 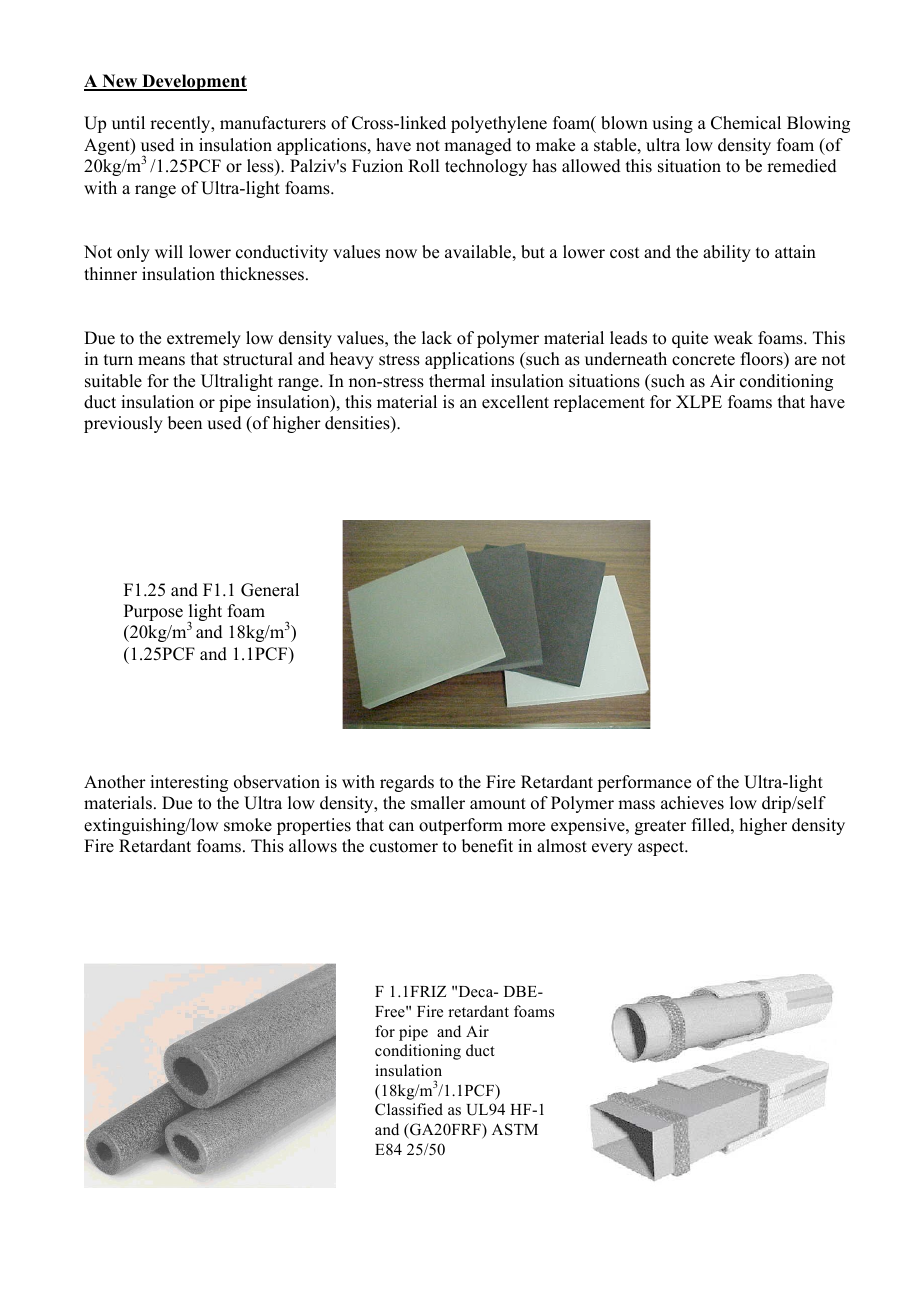 What do you see at coordinates (487, 846) in the screenshot?
I see `benefit` at bounding box center [487, 846].
